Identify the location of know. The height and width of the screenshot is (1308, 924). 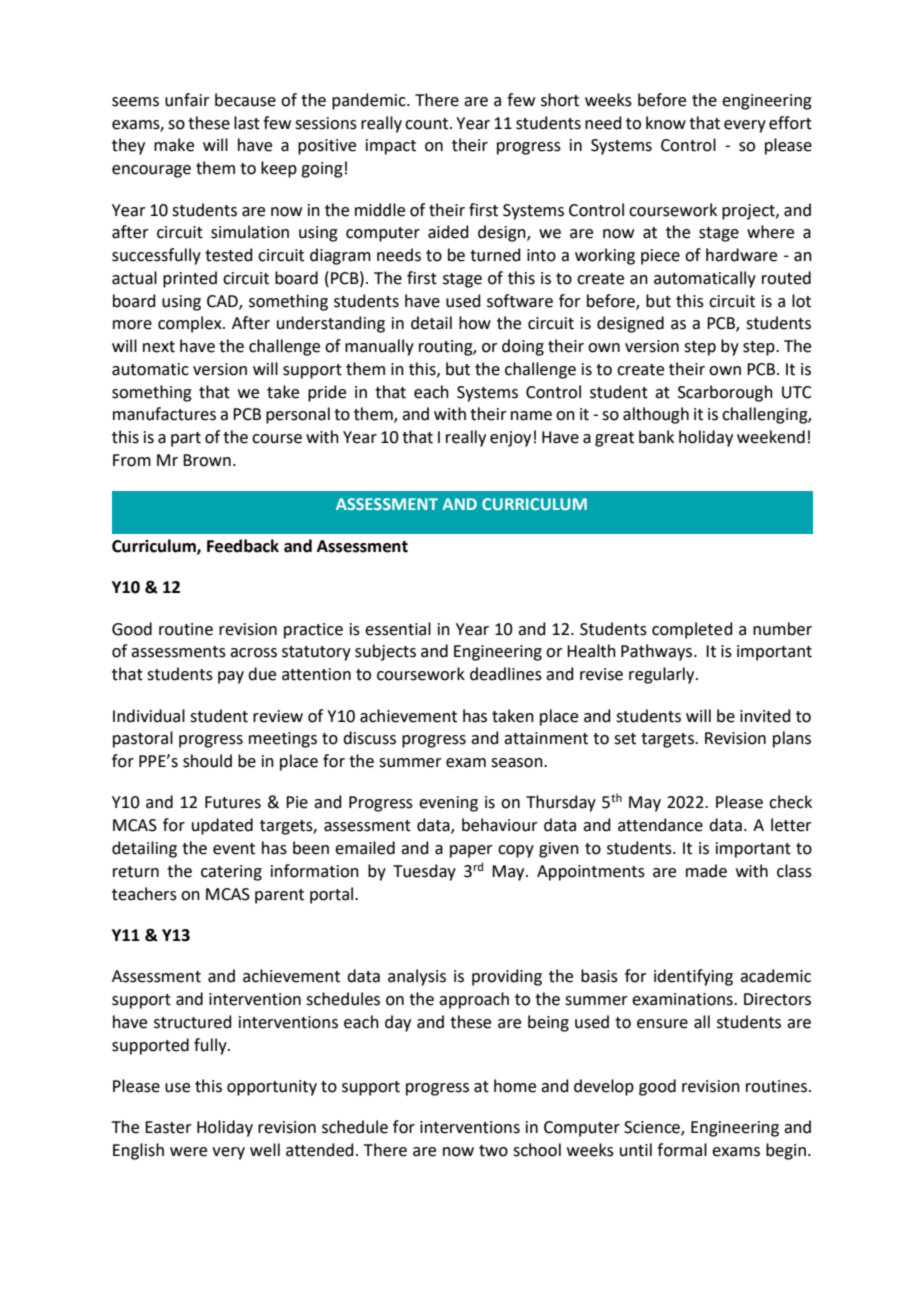
(666, 123).
